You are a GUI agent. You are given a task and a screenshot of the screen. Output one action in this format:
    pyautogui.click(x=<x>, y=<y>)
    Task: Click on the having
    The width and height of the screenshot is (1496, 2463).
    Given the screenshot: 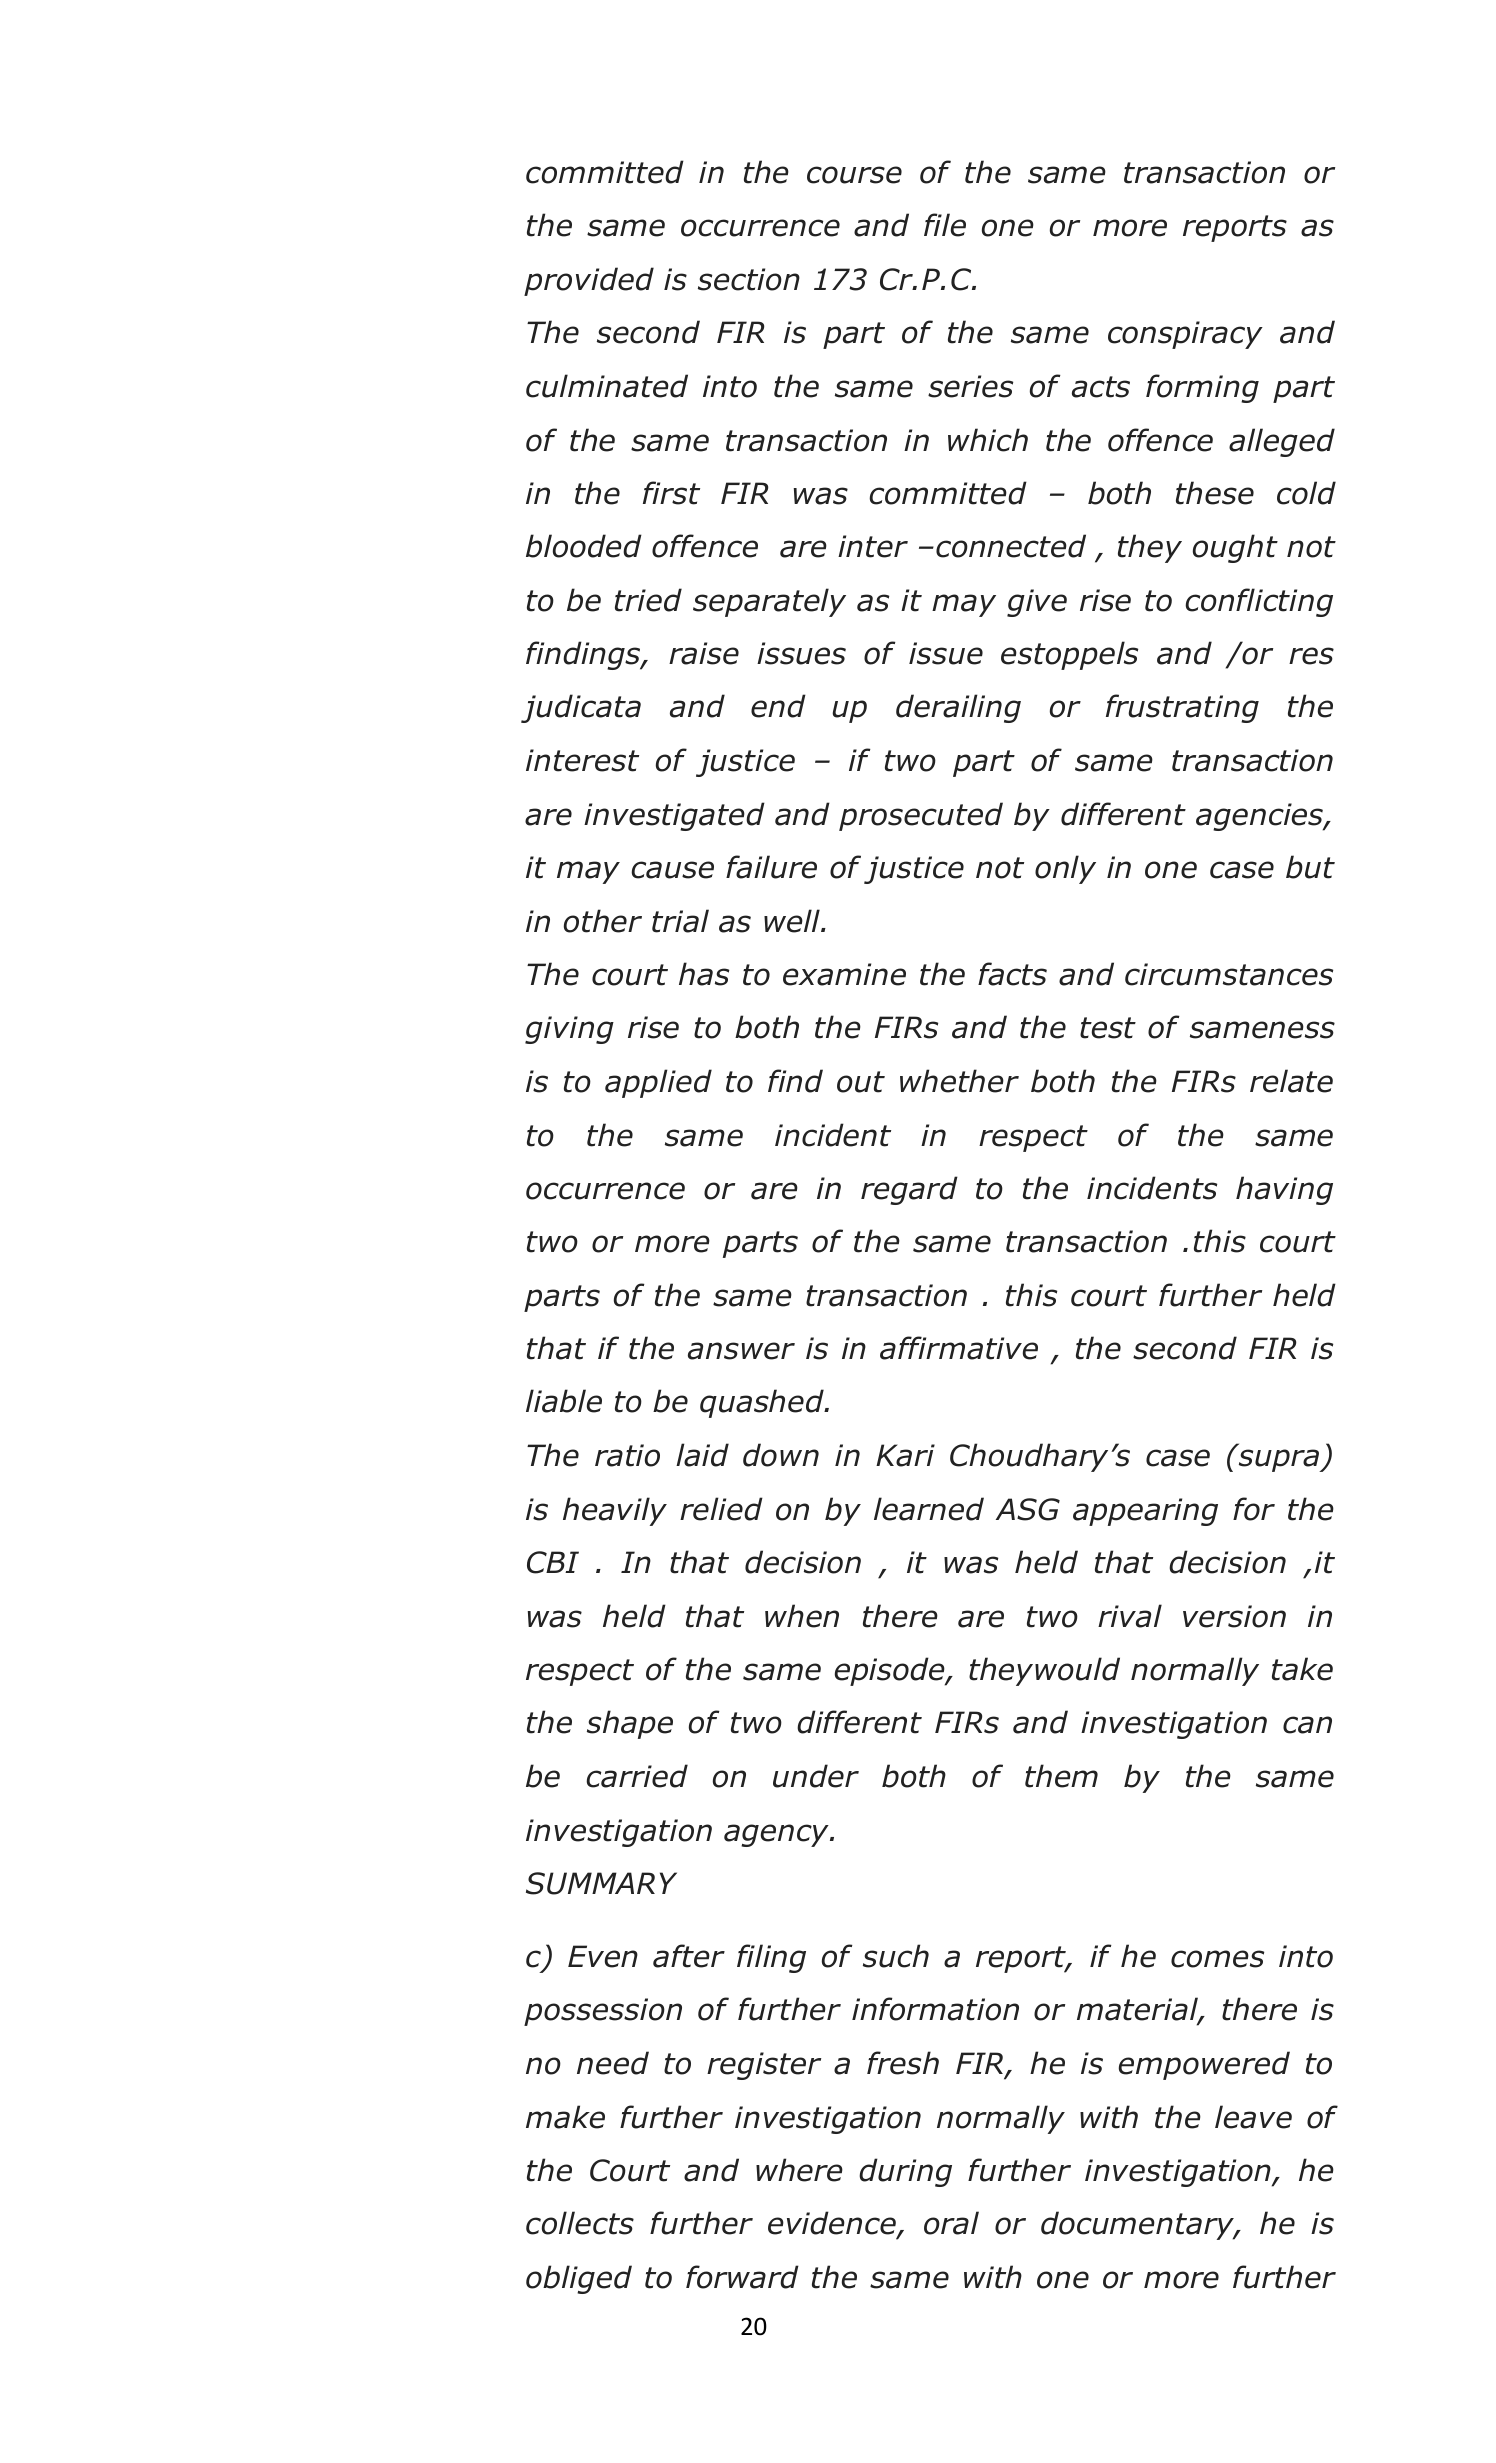 What is the action you would take?
    pyautogui.click(x=1284, y=1190)
